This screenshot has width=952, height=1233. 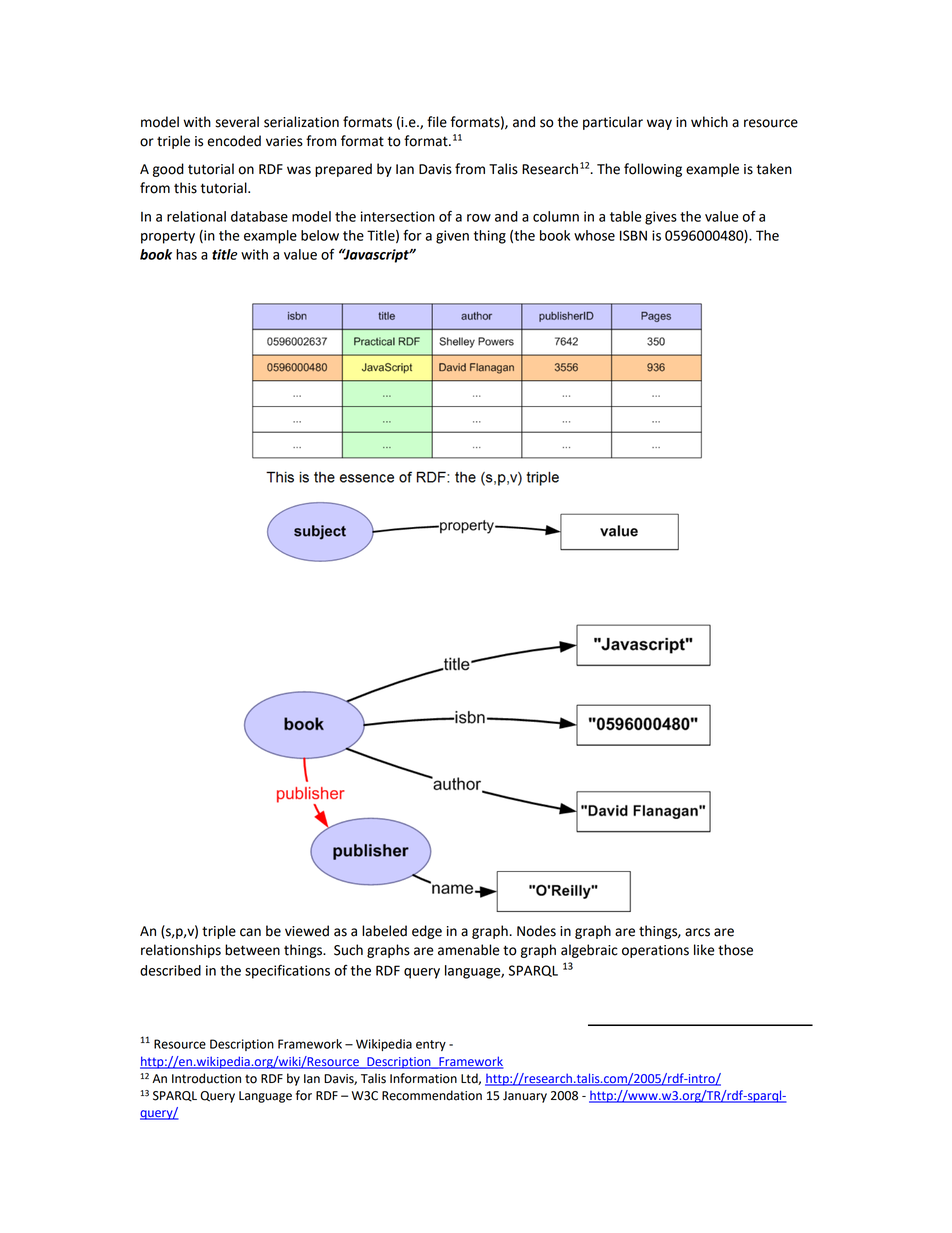 What do you see at coordinates (234, 141) in the screenshot?
I see `encoded` at bounding box center [234, 141].
